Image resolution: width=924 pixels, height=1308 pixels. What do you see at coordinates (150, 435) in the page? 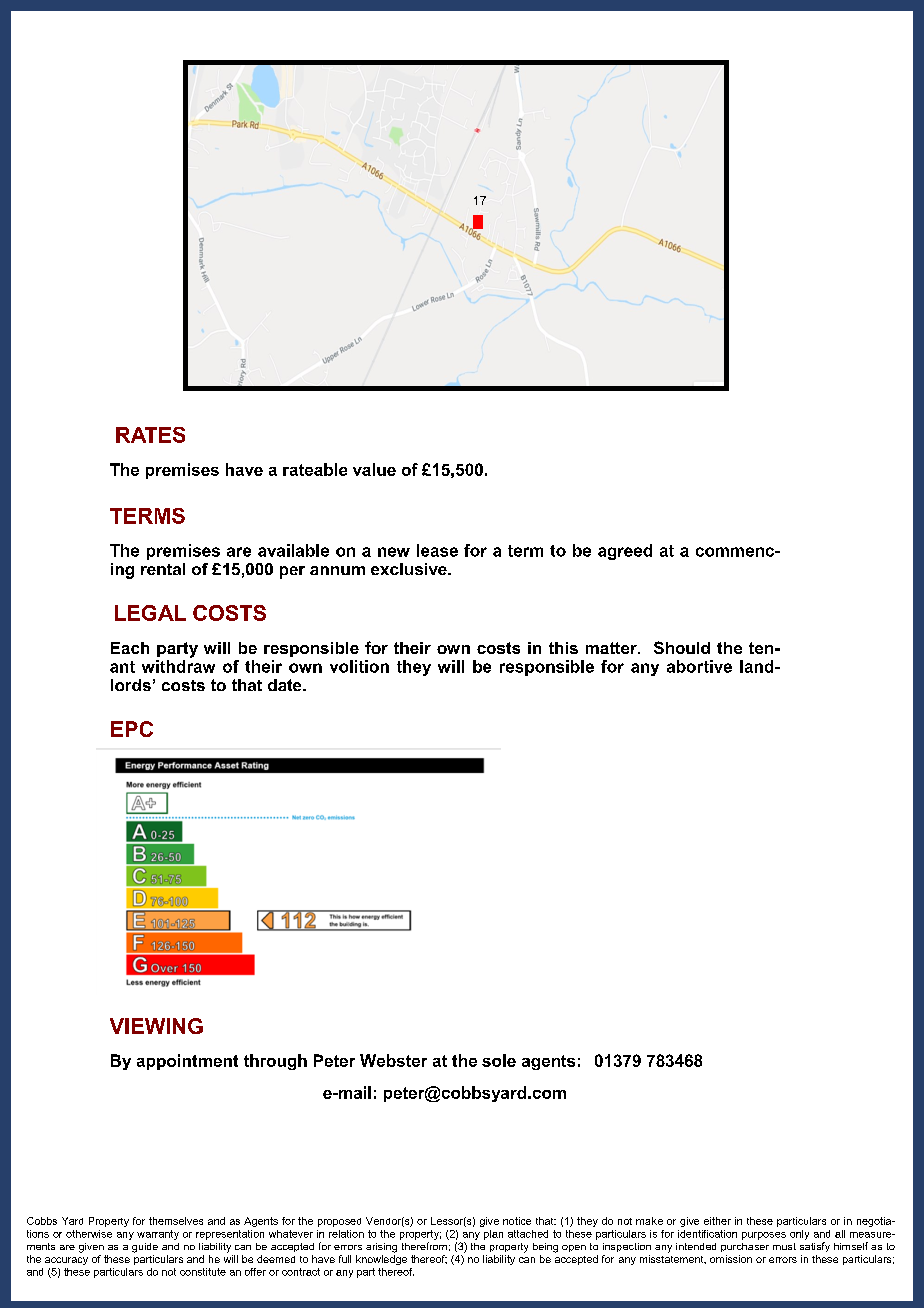
I see `RATES` at bounding box center [150, 435].
